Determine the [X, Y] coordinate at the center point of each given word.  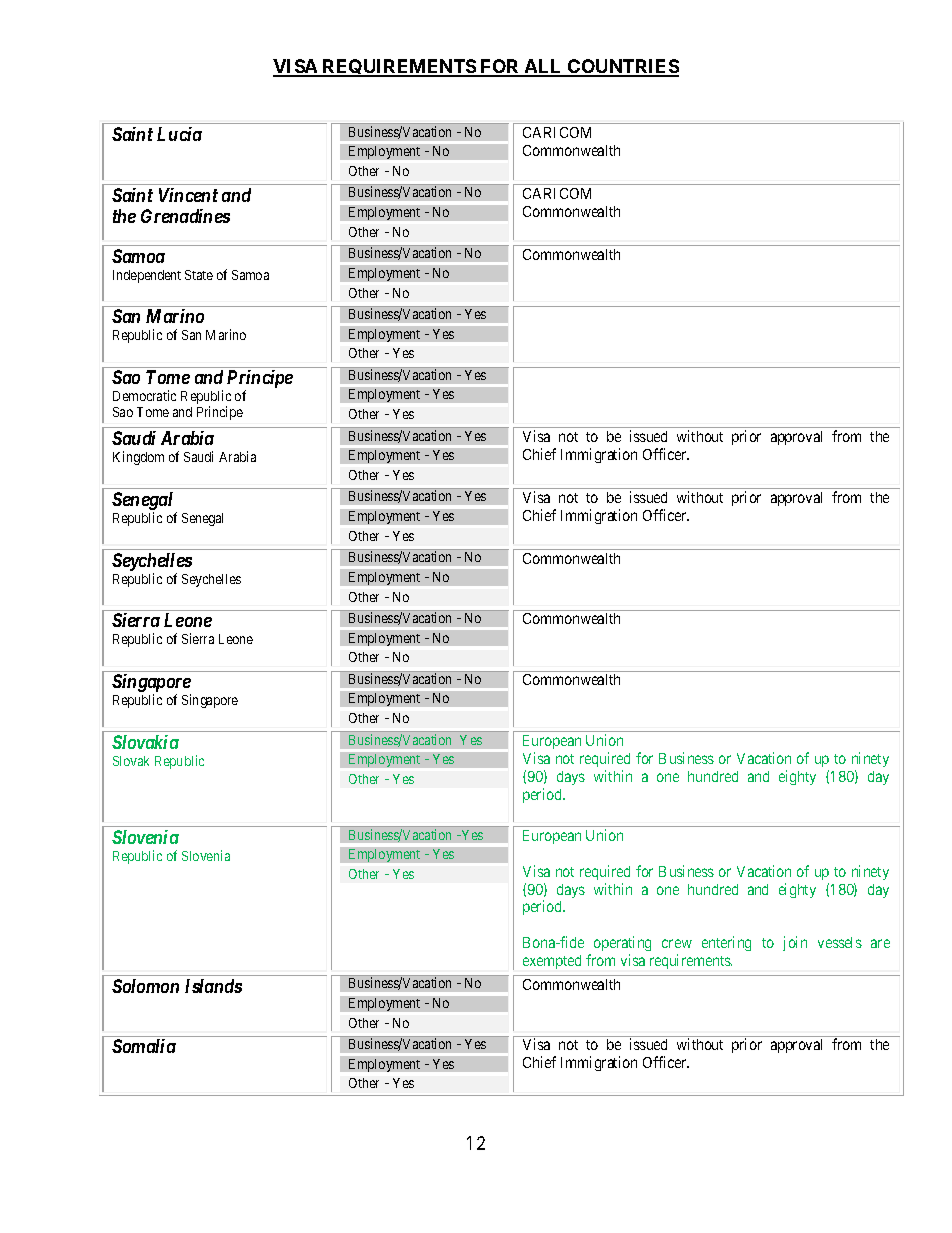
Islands [213, 986]
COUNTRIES [622, 67]
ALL [543, 67]
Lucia [179, 134]
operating [622, 945]
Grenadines [185, 216]
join [795, 943]
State [199, 275]
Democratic [144, 395]
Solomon [145, 986]
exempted [552, 962]
